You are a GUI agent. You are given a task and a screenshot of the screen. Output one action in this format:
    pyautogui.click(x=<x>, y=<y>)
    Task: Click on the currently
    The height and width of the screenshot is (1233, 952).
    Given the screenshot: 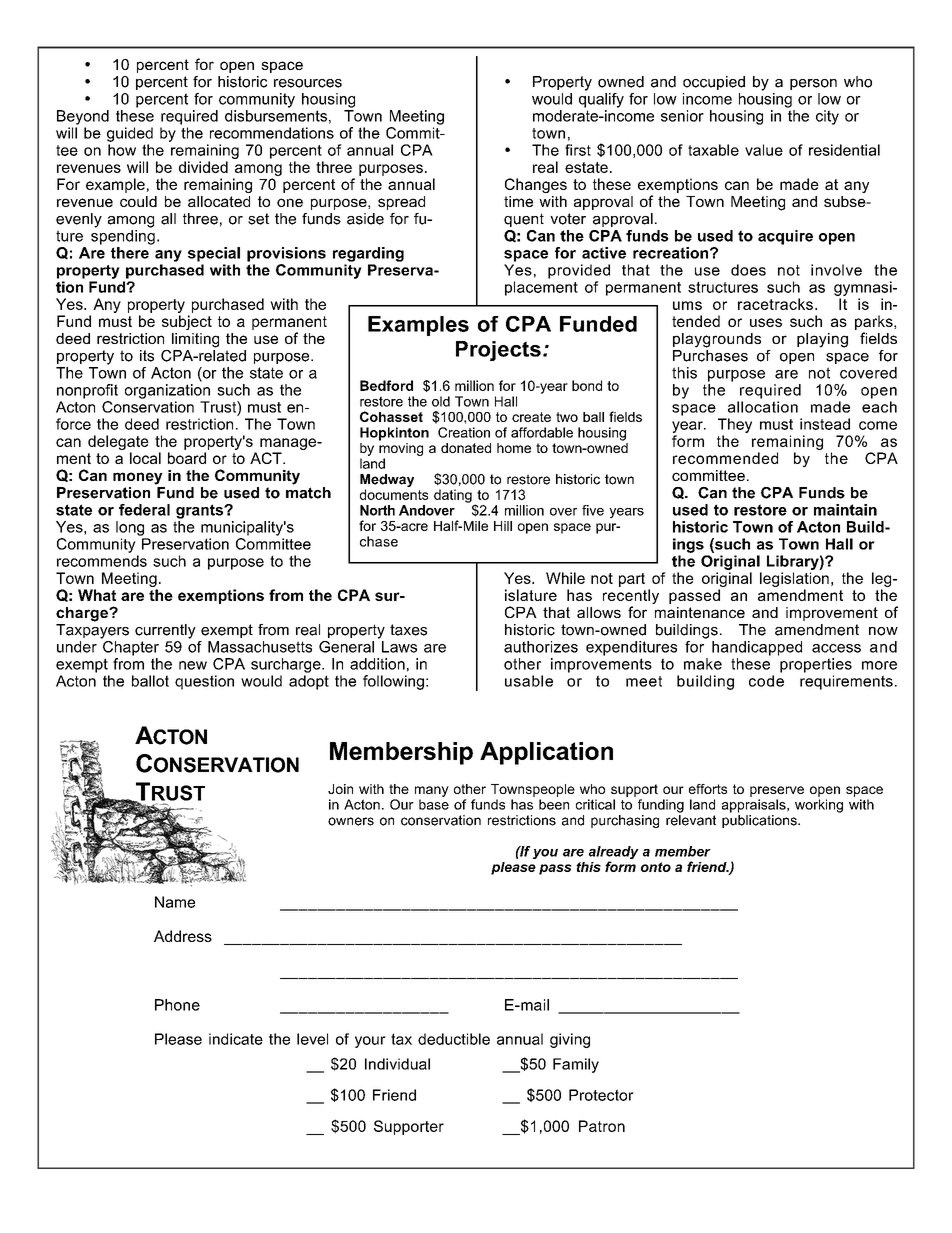 What is the action you would take?
    pyautogui.click(x=165, y=631)
